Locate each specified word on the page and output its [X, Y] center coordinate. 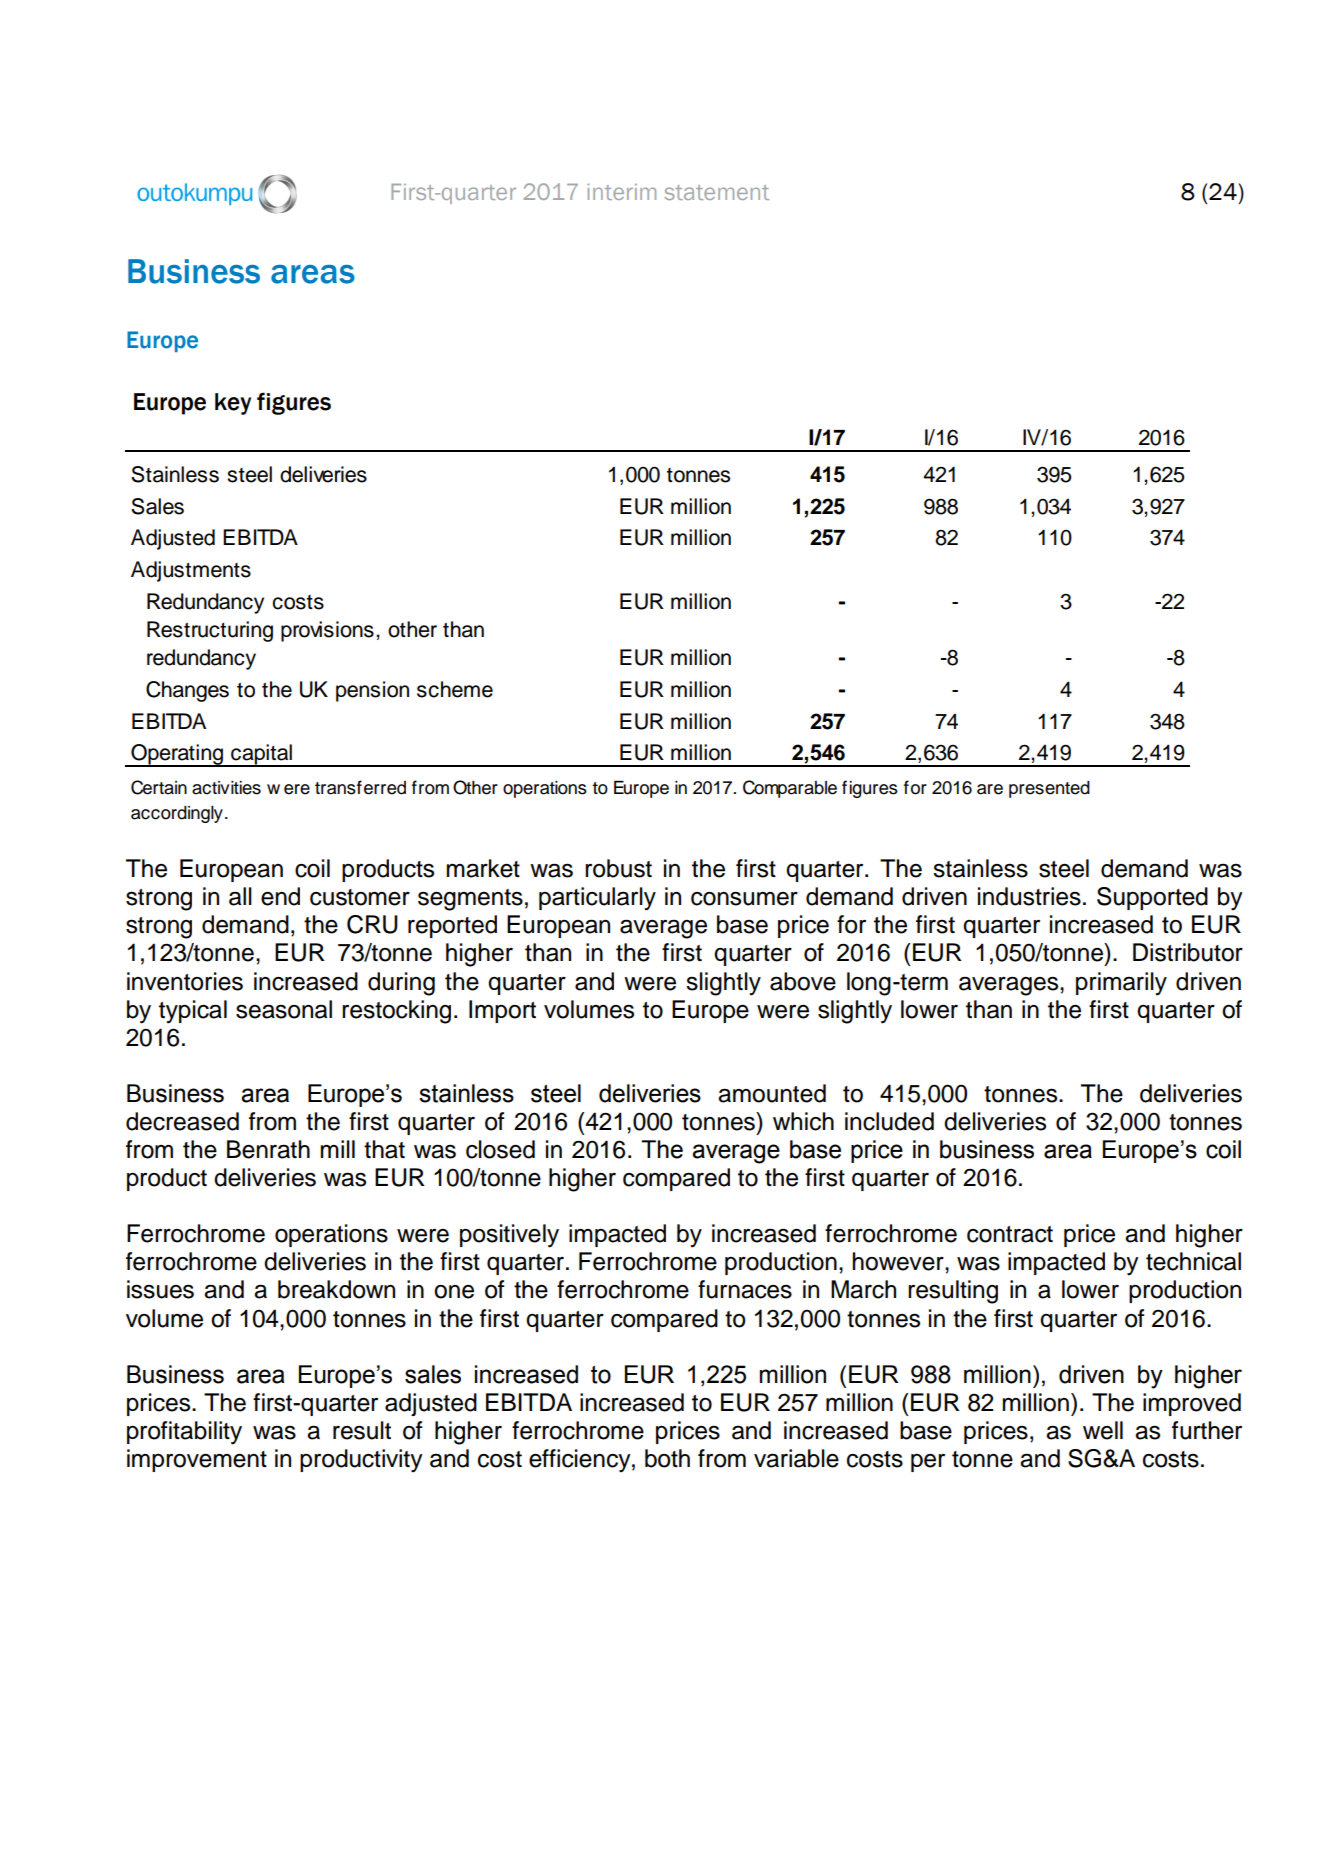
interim [622, 192]
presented [1049, 789]
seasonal [284, 1009]
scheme [455, 689]
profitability [184, 1433]
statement [717, 192]
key [233, 404]
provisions [327, 631]
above [803, 981]
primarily [1121, 984]
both [667, 1458]
